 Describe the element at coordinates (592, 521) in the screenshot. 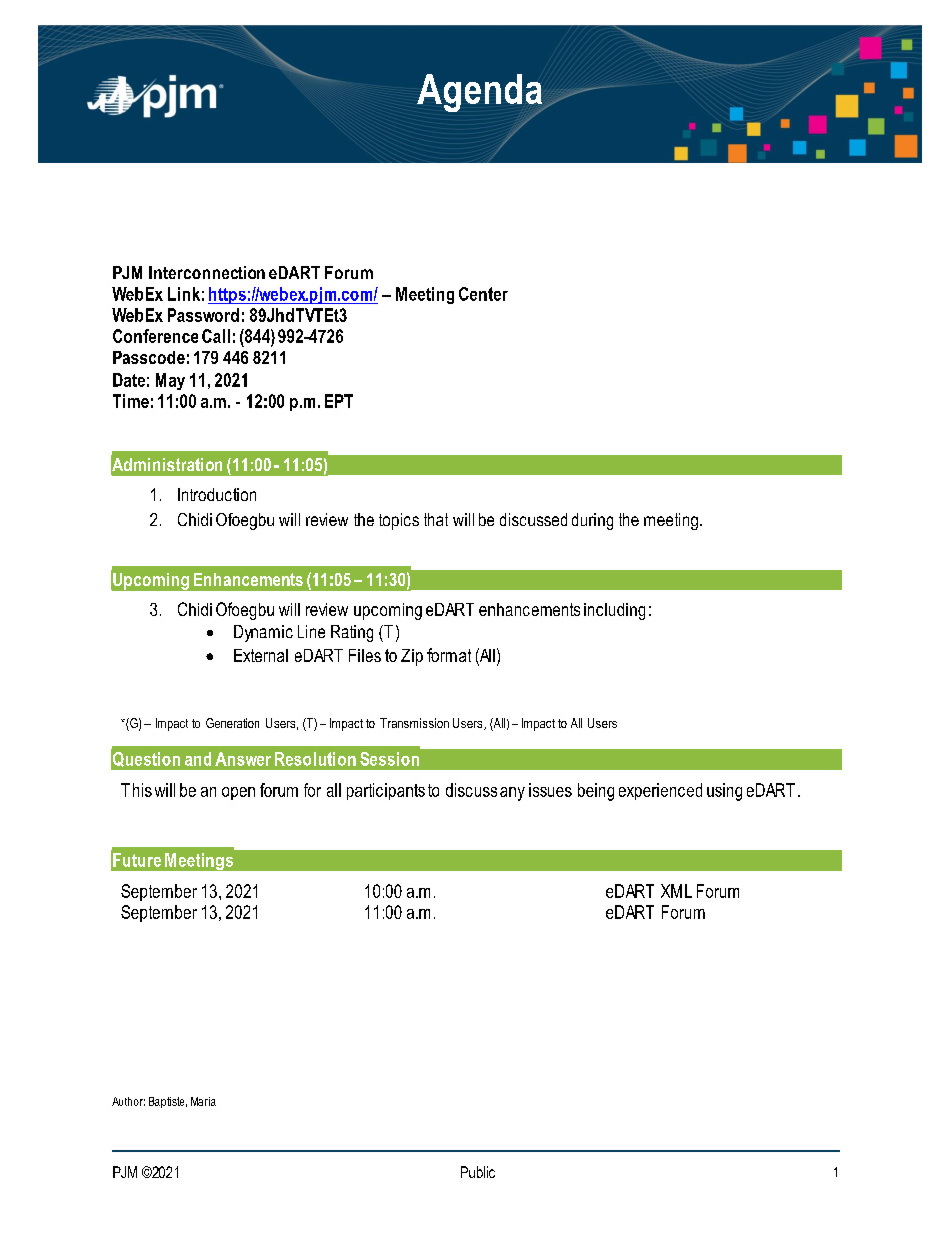

I see `during` at that location.
